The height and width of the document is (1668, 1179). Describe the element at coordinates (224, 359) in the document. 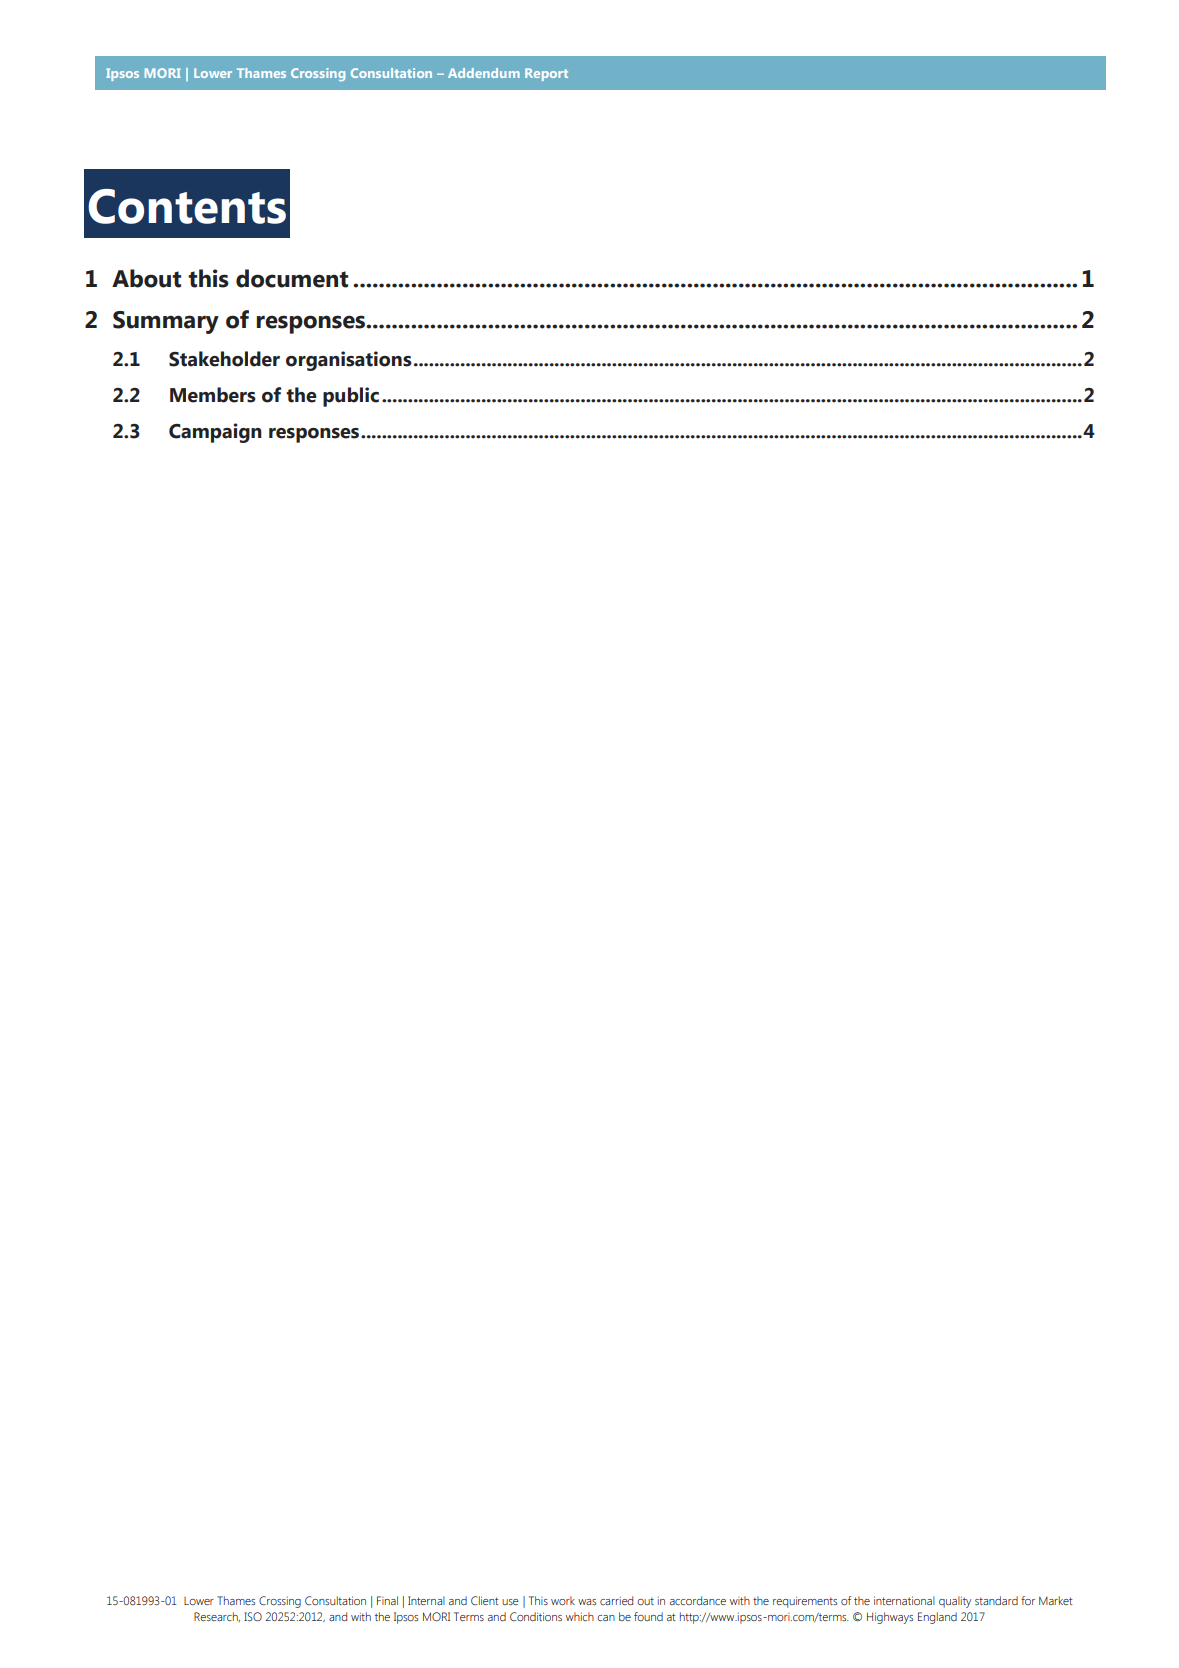

I see `Stakeholder` at that location.
